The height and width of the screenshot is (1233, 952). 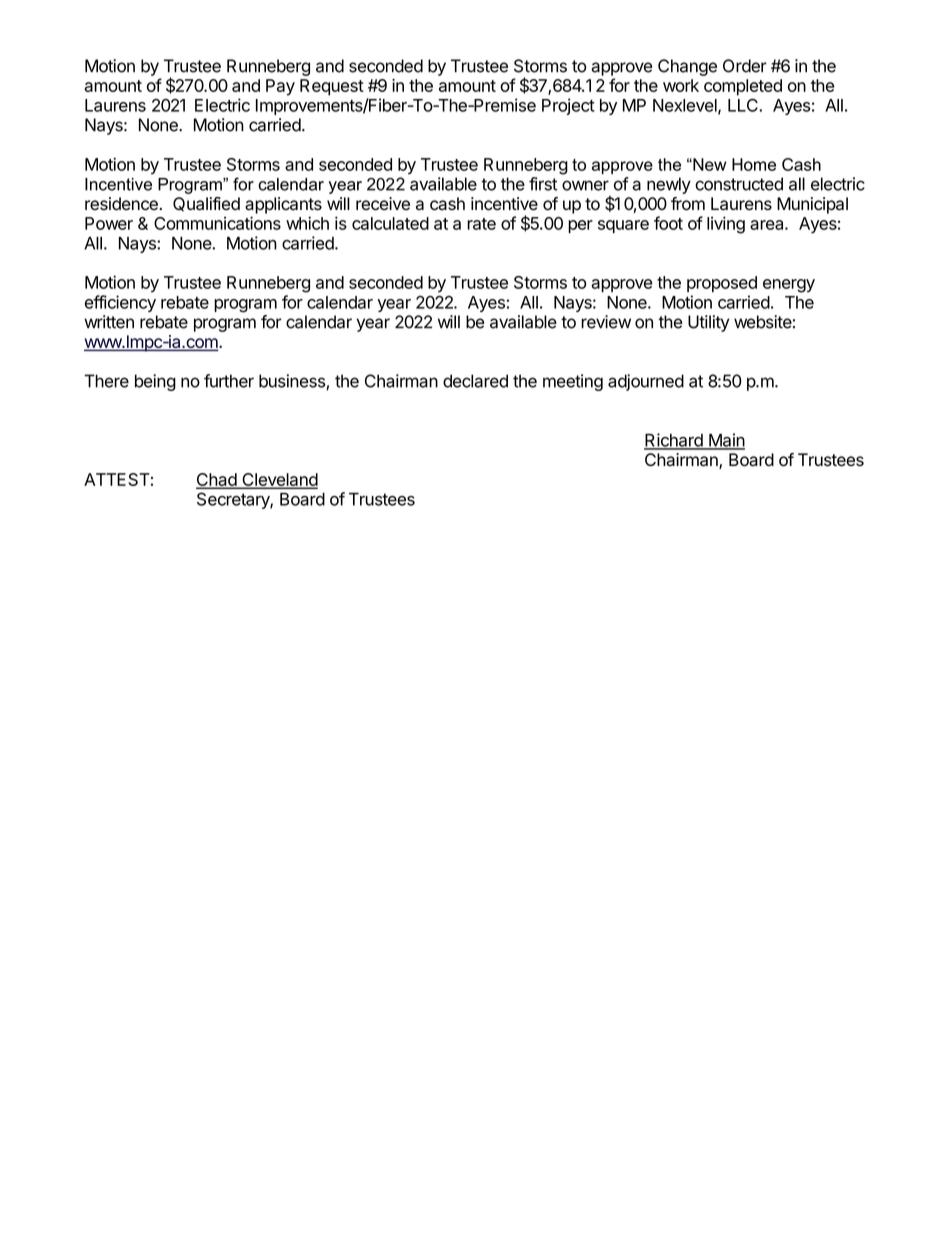 What do you see at coordinates (332, 87) in the screenshot?
I see `Request` at bounding box center [332, 87].
